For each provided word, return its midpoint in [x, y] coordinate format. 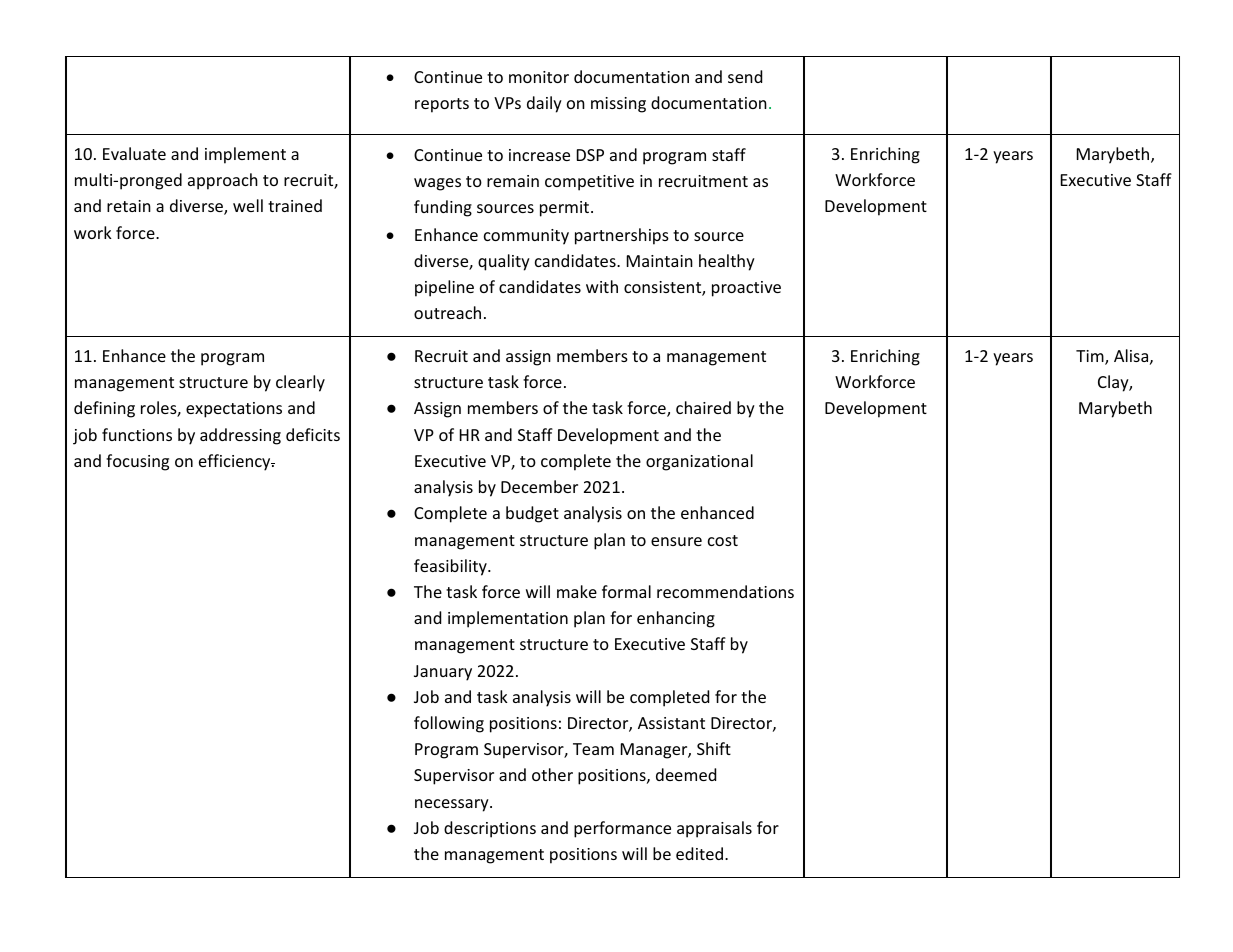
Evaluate [134, 153]
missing [618, 105]
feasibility [451, 567]
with [602, 286]
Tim [1091, 357]
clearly [300, 383]
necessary [453, 805]
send [745, 76]
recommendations [725, 591]
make [577, 591]
